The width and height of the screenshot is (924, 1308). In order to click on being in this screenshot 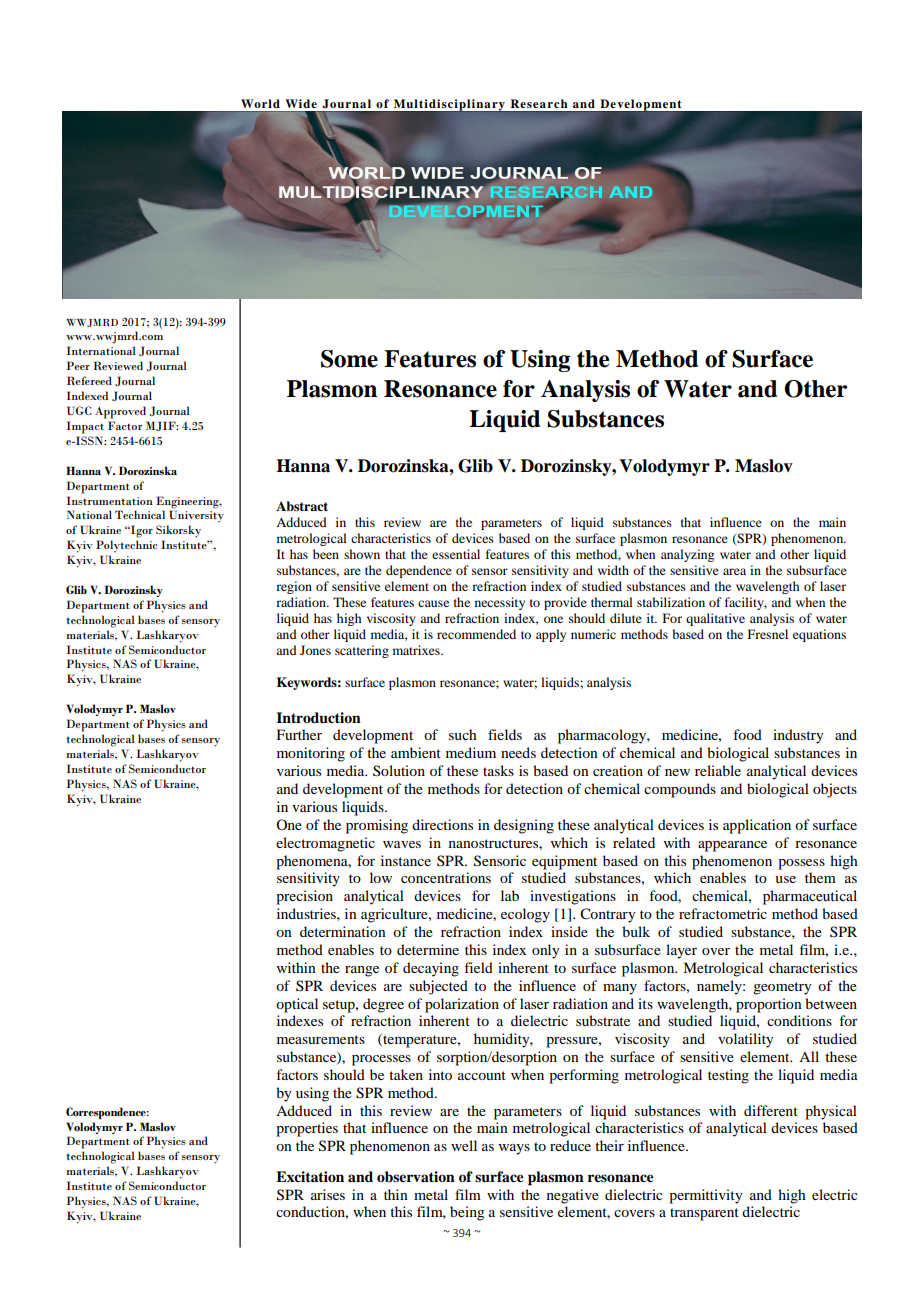, I will do `click(467, 1213)`.
